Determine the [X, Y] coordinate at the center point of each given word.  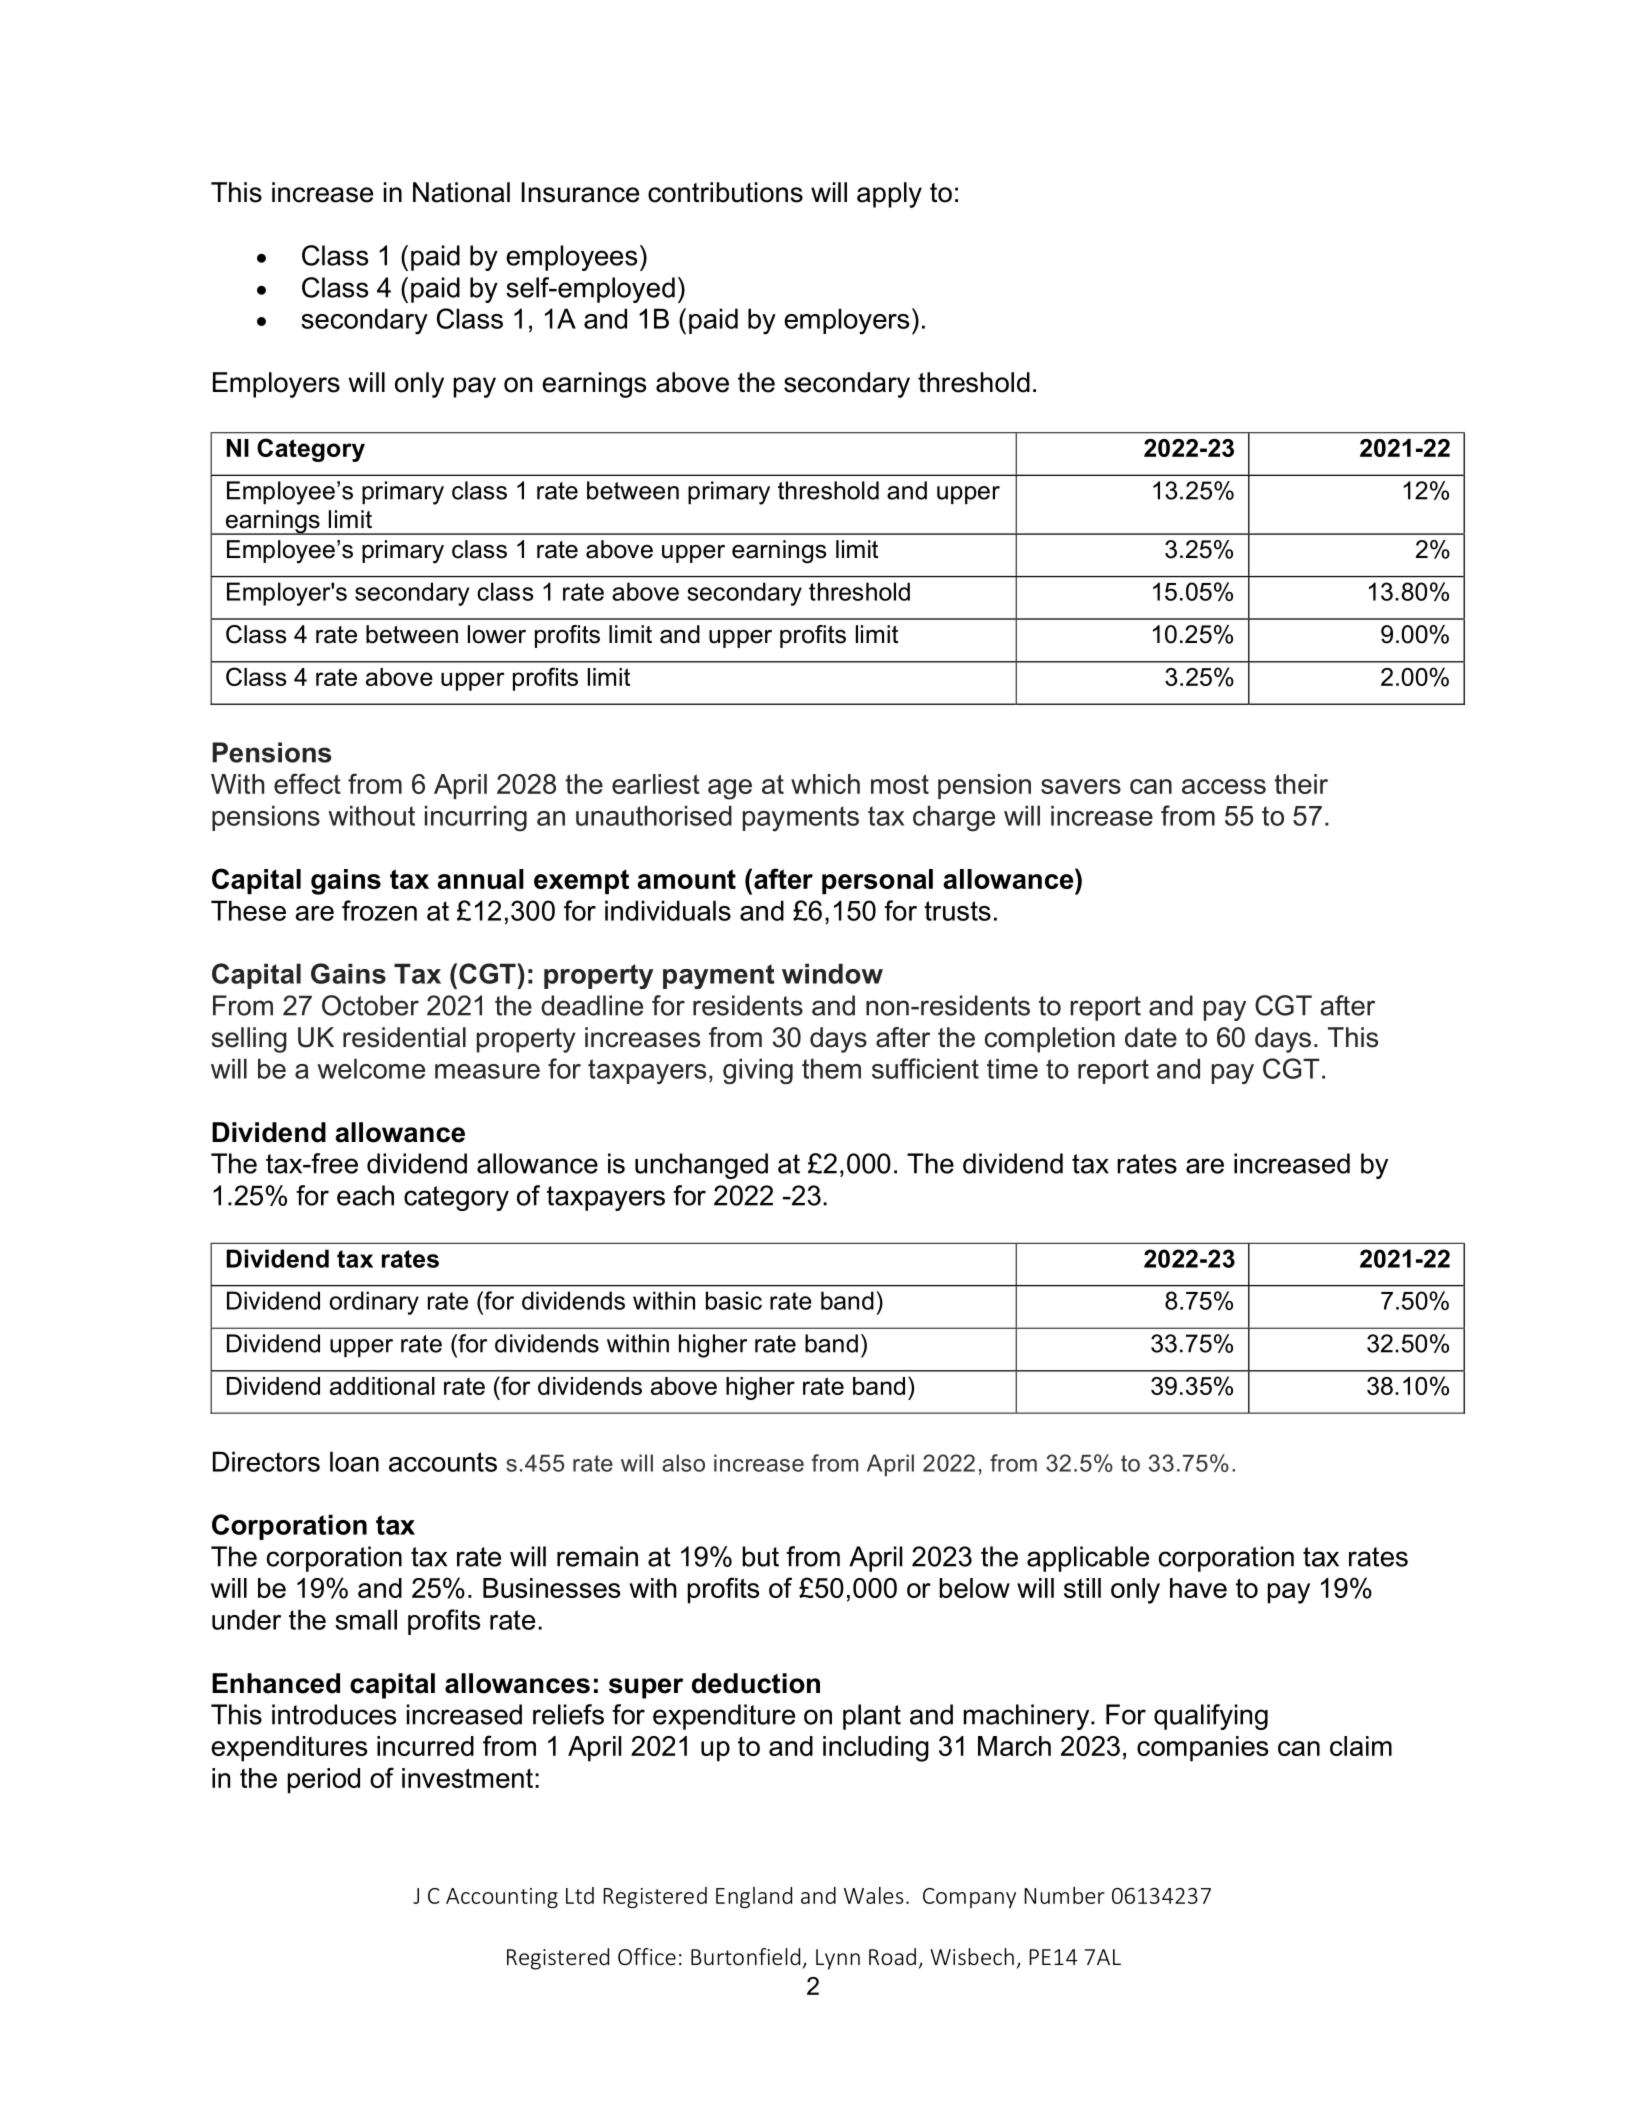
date [1151, 1037]
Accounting [502, 1898]
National [461, 192]
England [754, 1897]
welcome [371, 1068]
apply [889, 195]
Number [1064, 1895]
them [831, 1068]
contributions [725, 192]
